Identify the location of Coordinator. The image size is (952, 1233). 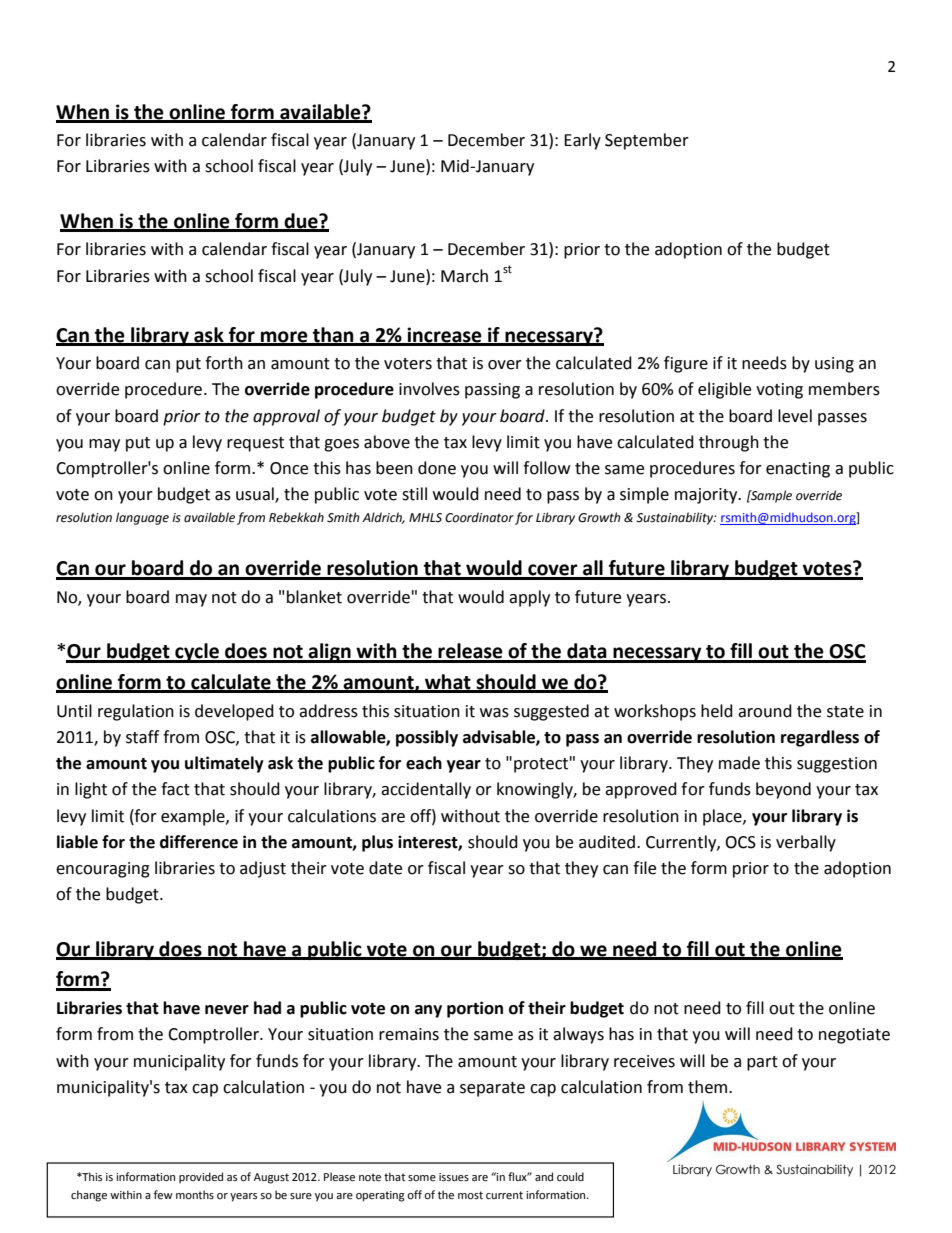
(479, 517).
